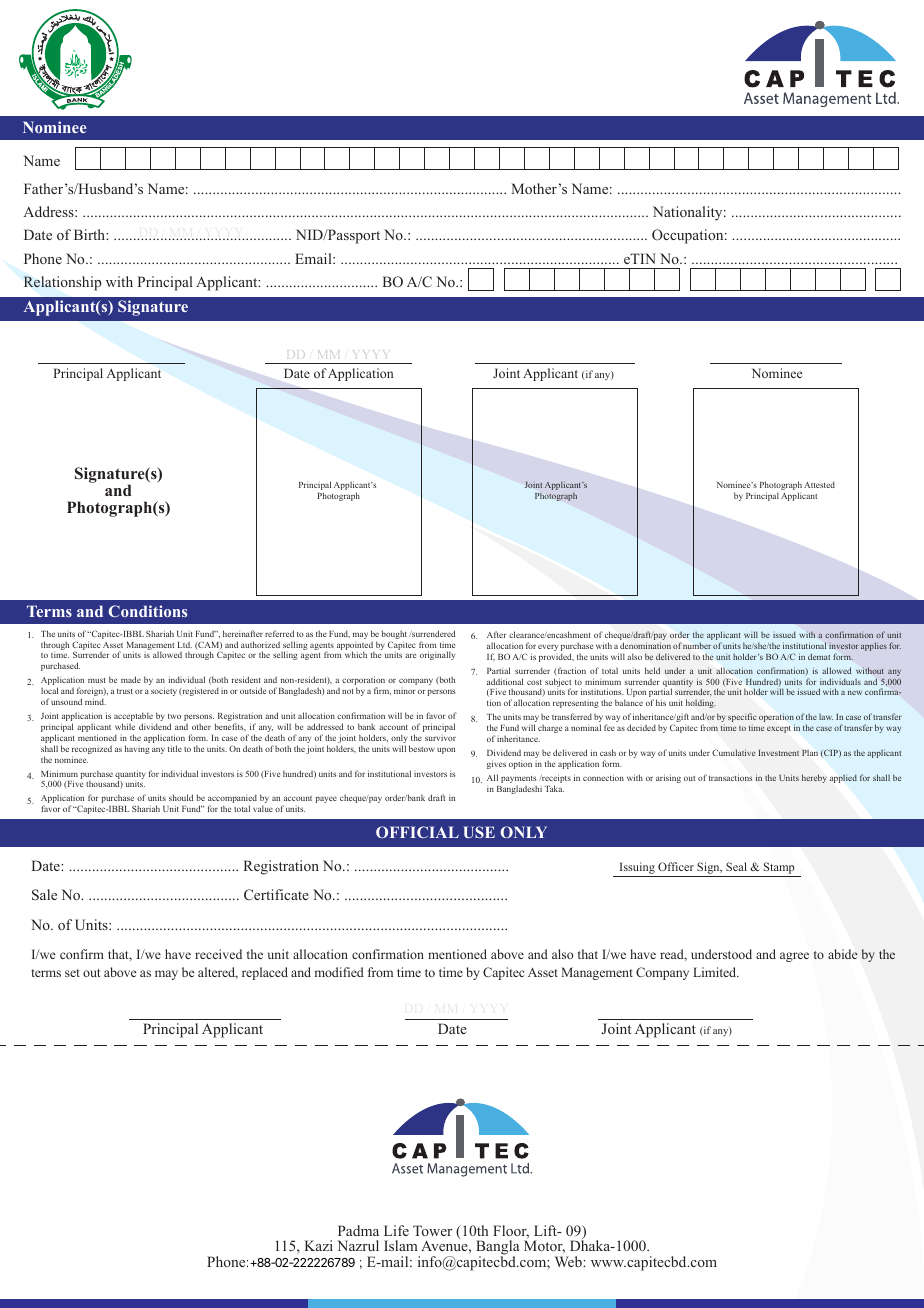  I want to click on bought, so click(394, 636).
